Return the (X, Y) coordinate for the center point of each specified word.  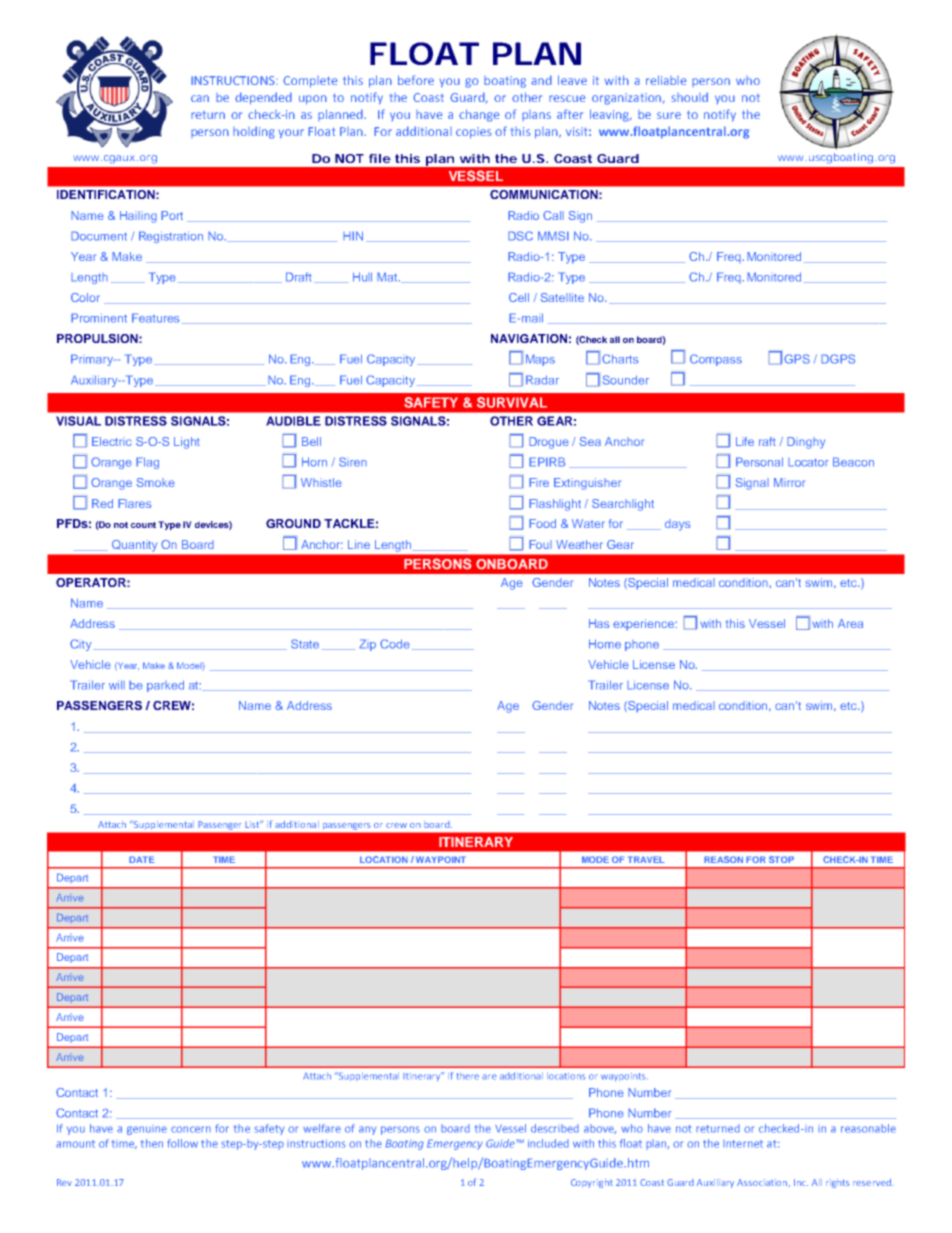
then (152, 1143)
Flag (147, 463)
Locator (808, 462)
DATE (142, 859)
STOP (781, 859)
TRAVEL (646, 859)
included (548, 1143)
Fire (539, 482)
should (690, 97)
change (479, 115)
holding (254, 132)
